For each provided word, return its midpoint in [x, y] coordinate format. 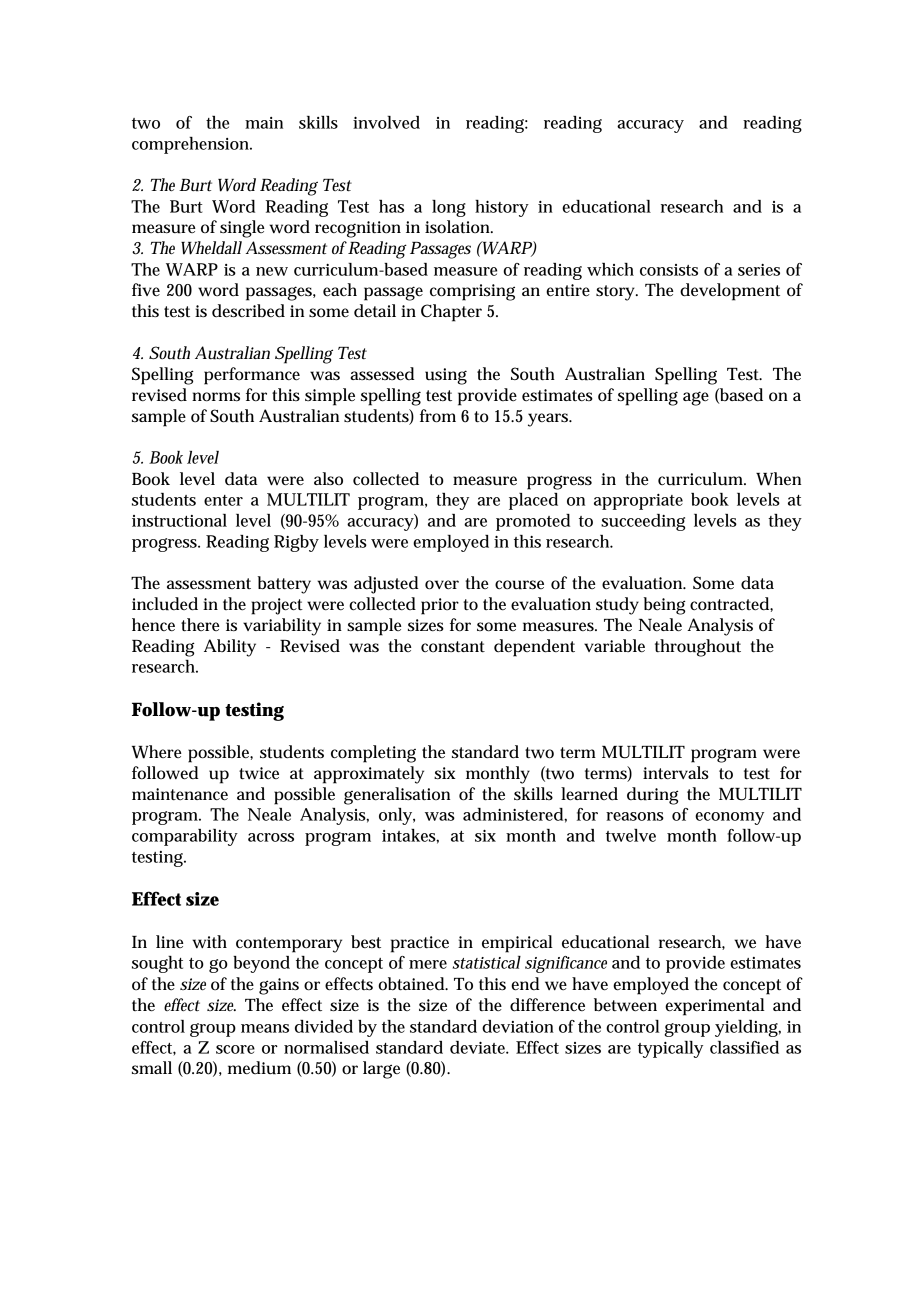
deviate [479, 1047]
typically [670, 1049]
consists [669, 270]
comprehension [192, 145]
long [449, 208]
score [235, 1049]
